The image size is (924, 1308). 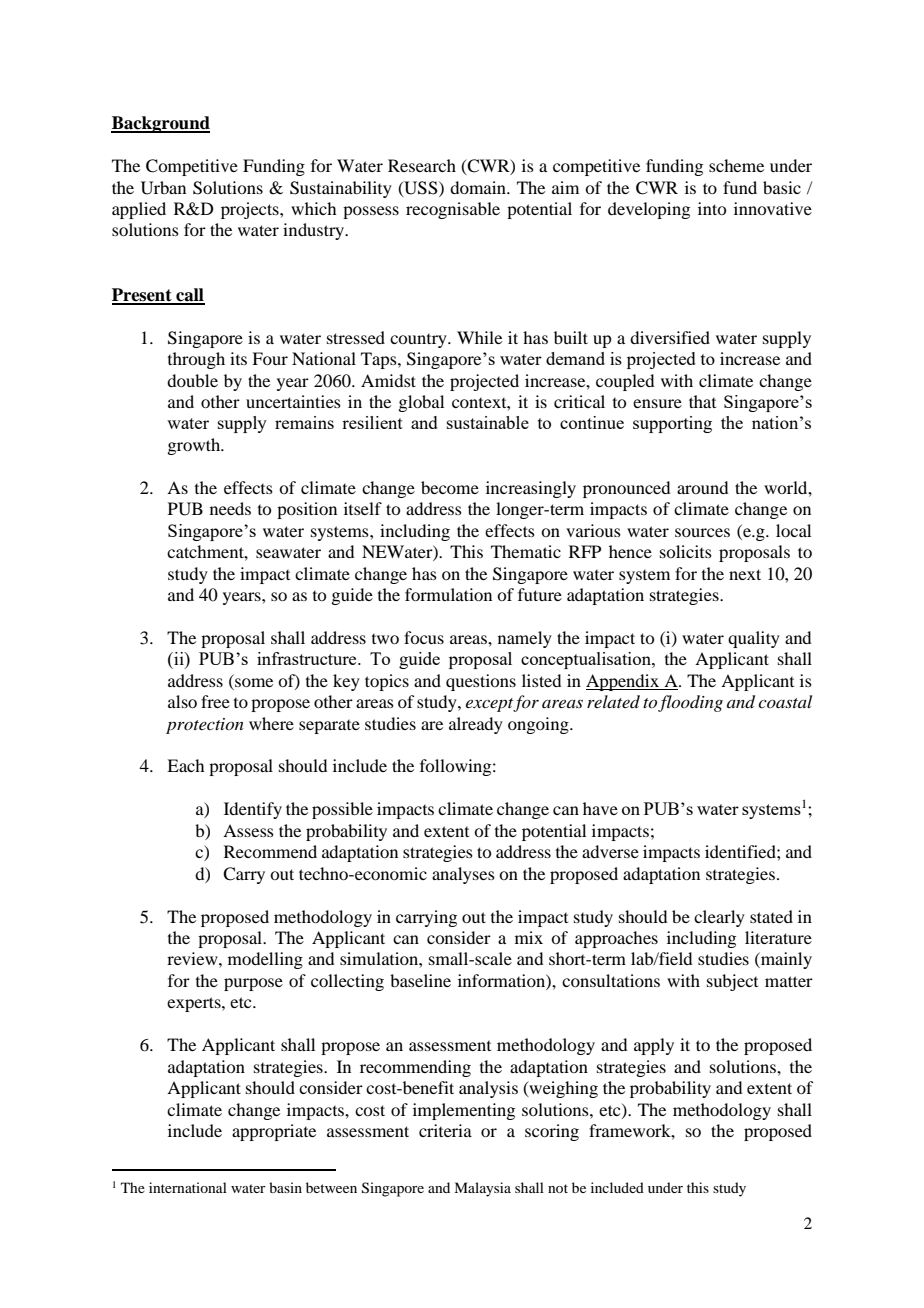 What do you see at coordinates (479, 187) in the screenshot?
I see `domain` at bounding box center [479, 187].
